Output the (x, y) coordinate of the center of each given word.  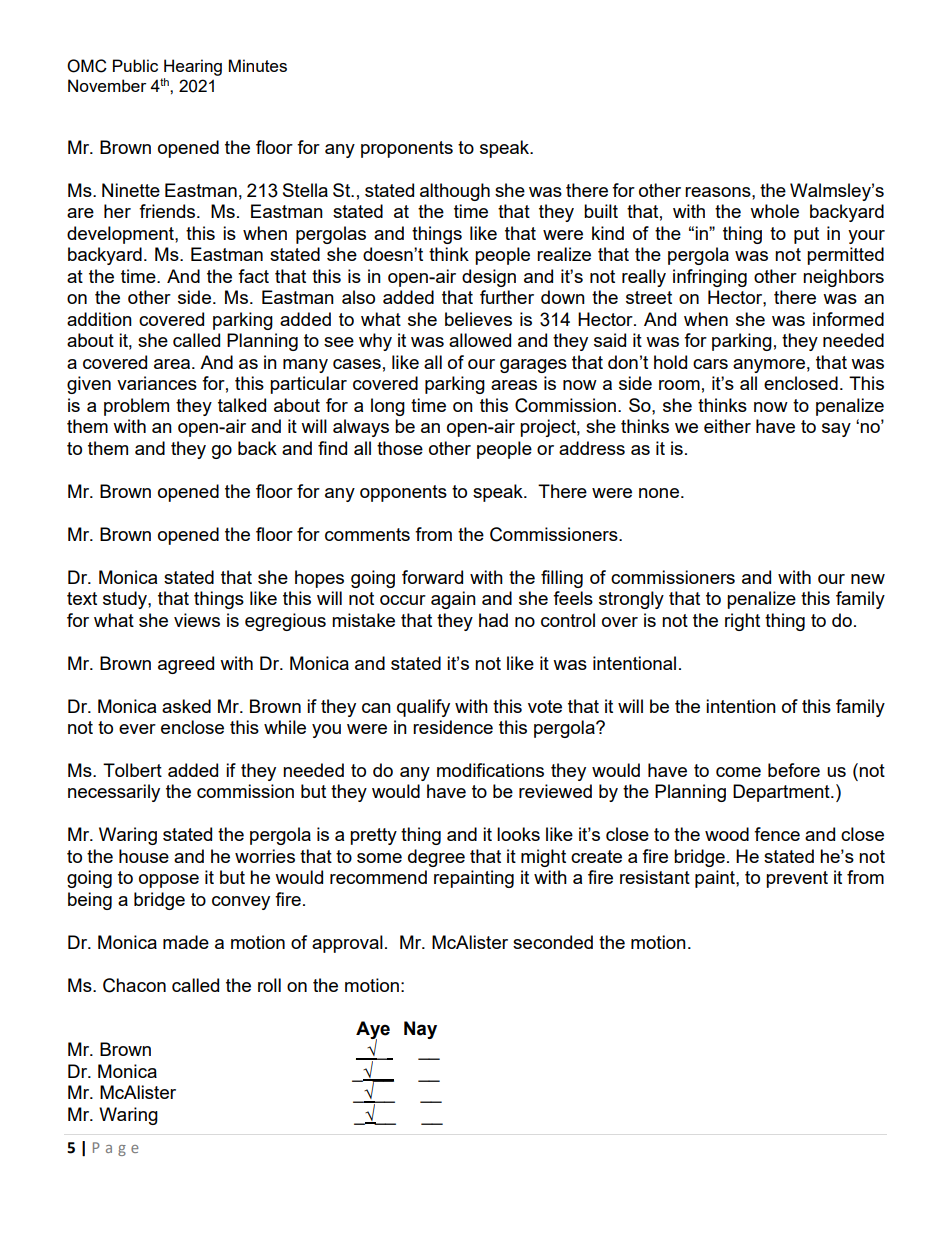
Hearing (193, 67)
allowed (480, 340)
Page (116, 1149)
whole (774, 211)
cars (710, 364)
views (197, 620)
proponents (407, 149)
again (453, 600)
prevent (797, 879)
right (742, 622)
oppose (169, 881)
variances (157, 383)
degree (436, 858)
